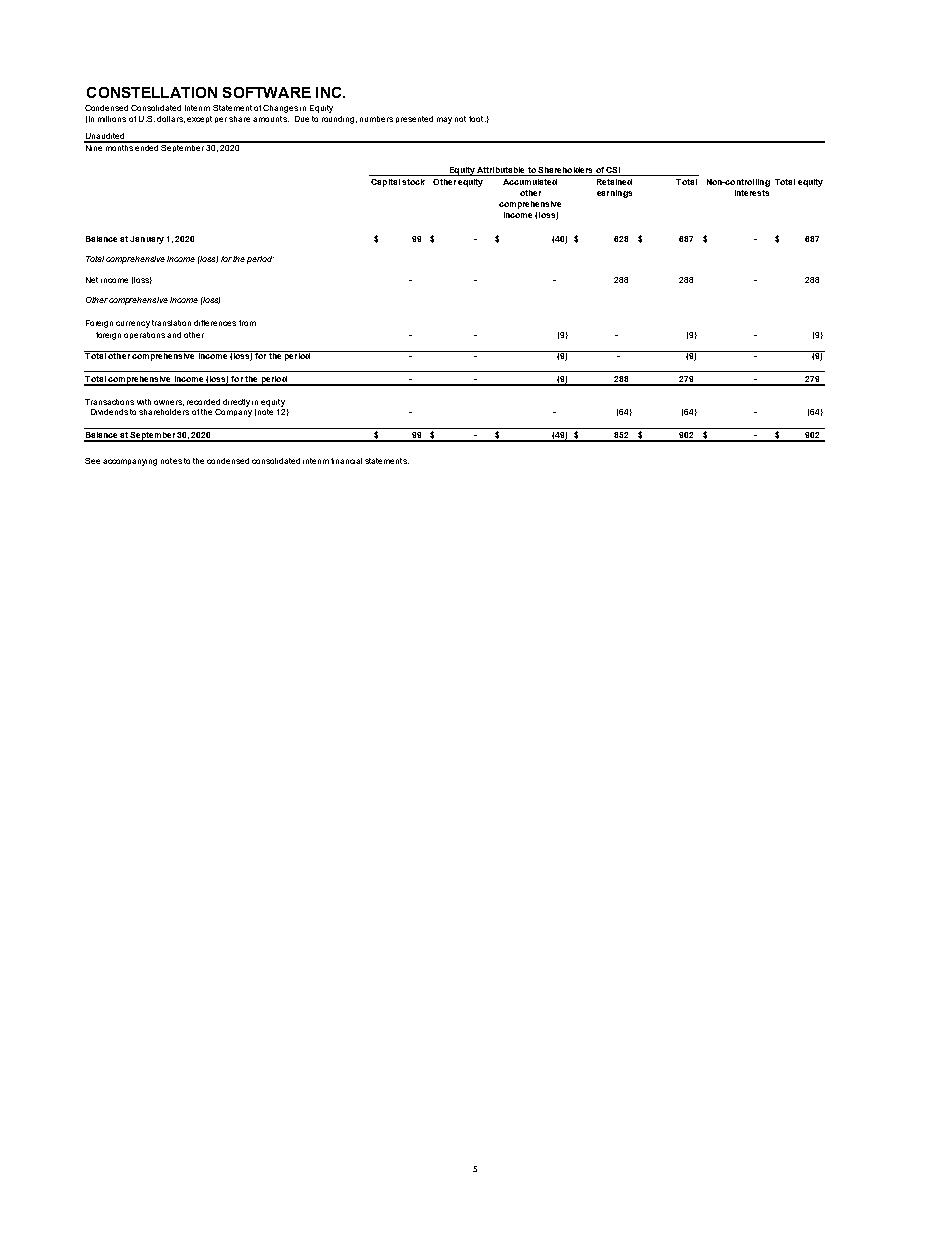 The height and width of the page is (1233, 952). I want to click on from, so click(247, 323).
